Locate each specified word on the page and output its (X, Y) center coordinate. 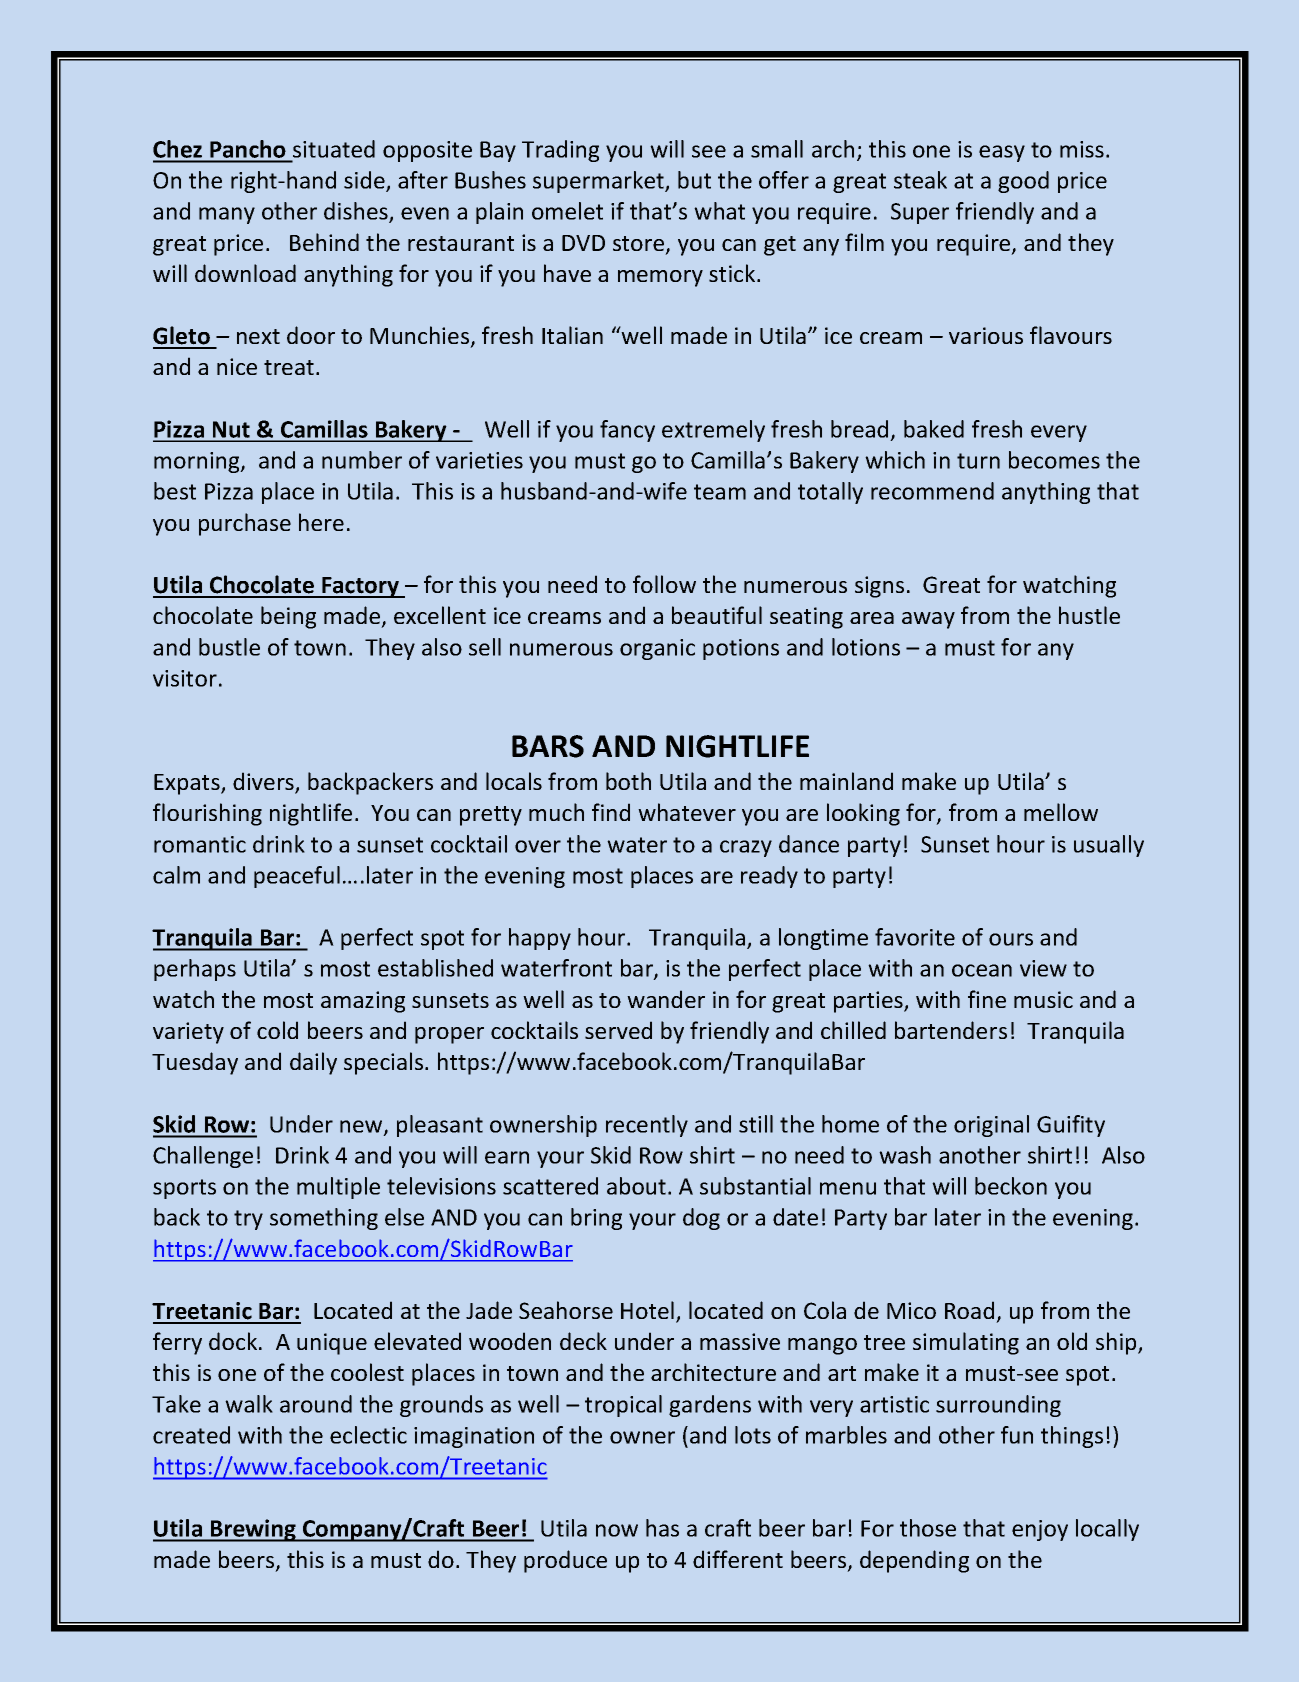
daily (313, 1063)
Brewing (253, 1530)
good (1023, 182)
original (991, 1126)
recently (647, 1126)
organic (657, 649)
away (928, 620)
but (694, 180)
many (227, 215)
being (288, 617)
